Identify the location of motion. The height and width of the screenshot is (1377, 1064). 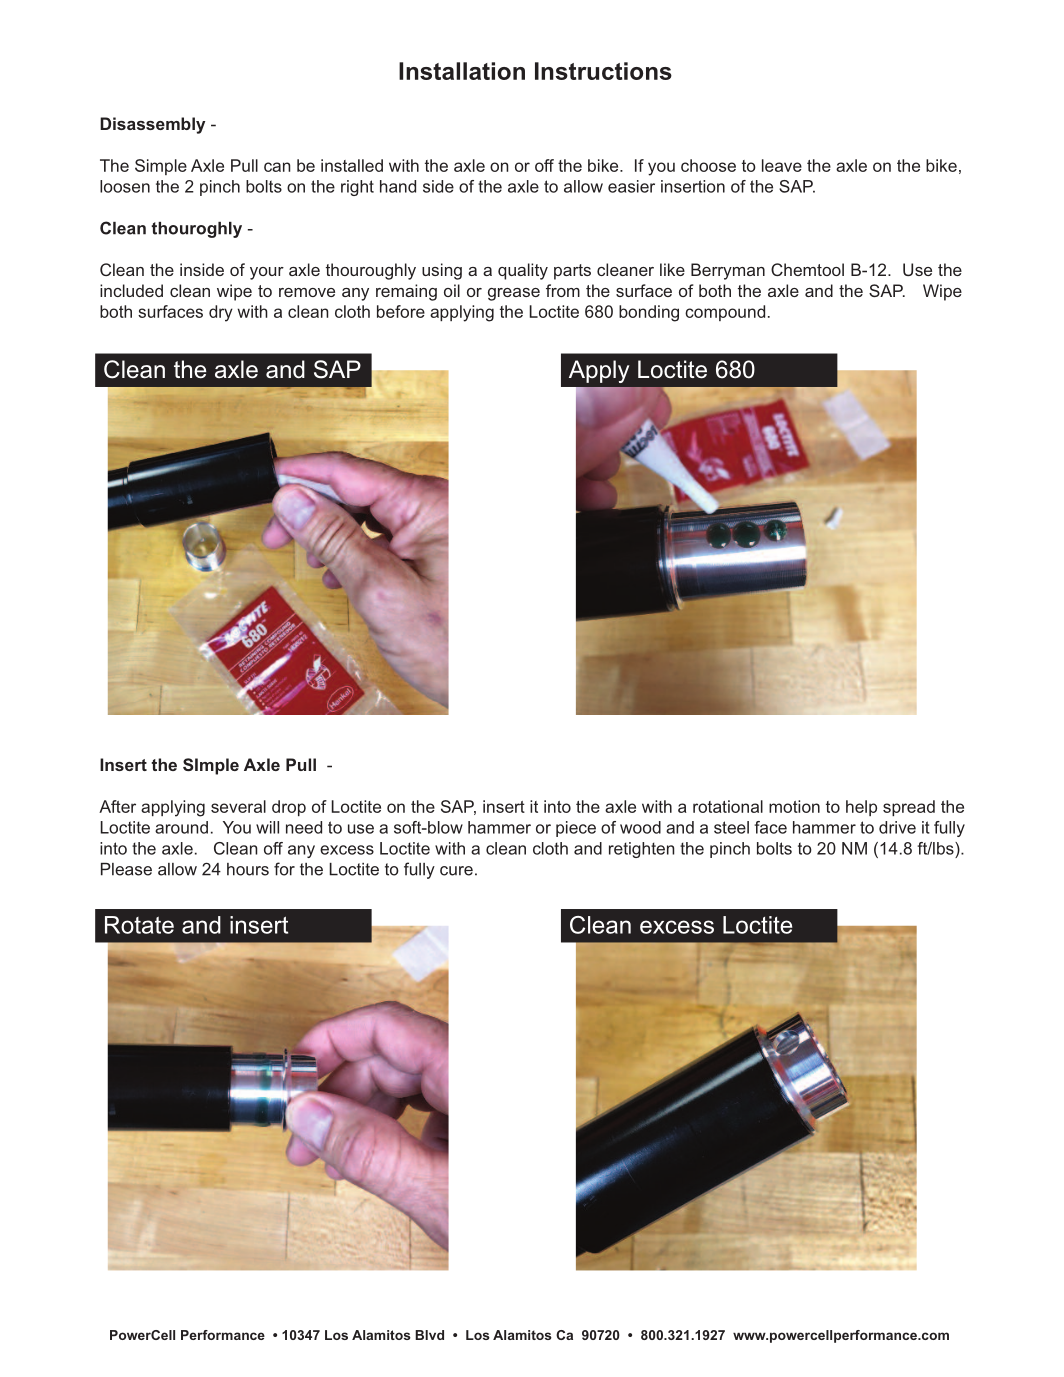
(794, 806).
